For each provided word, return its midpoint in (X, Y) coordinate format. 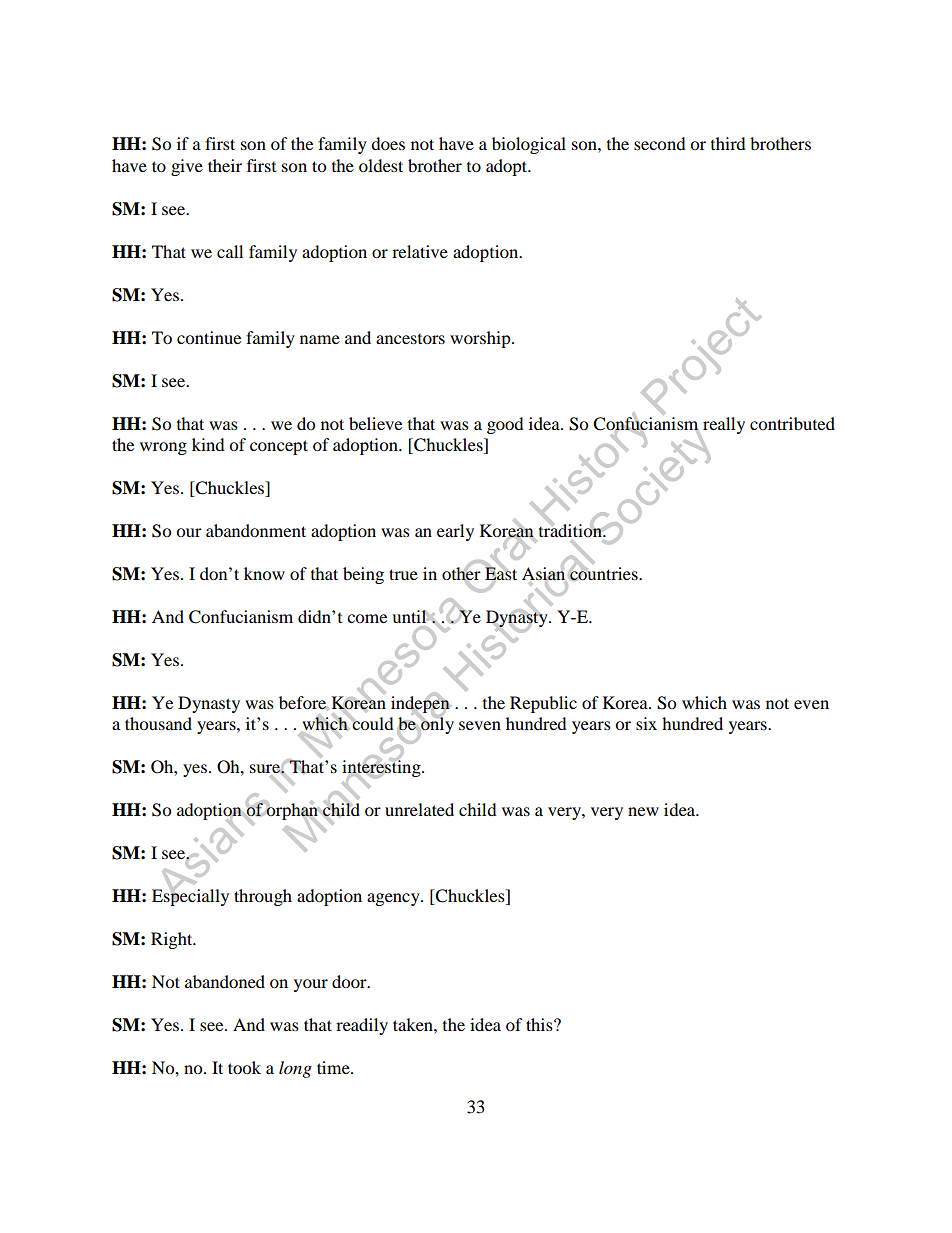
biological (529, 145)
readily (362, 1026)
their (225, 165)
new (643, 811)
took (244, 1067)
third (728, 143)
